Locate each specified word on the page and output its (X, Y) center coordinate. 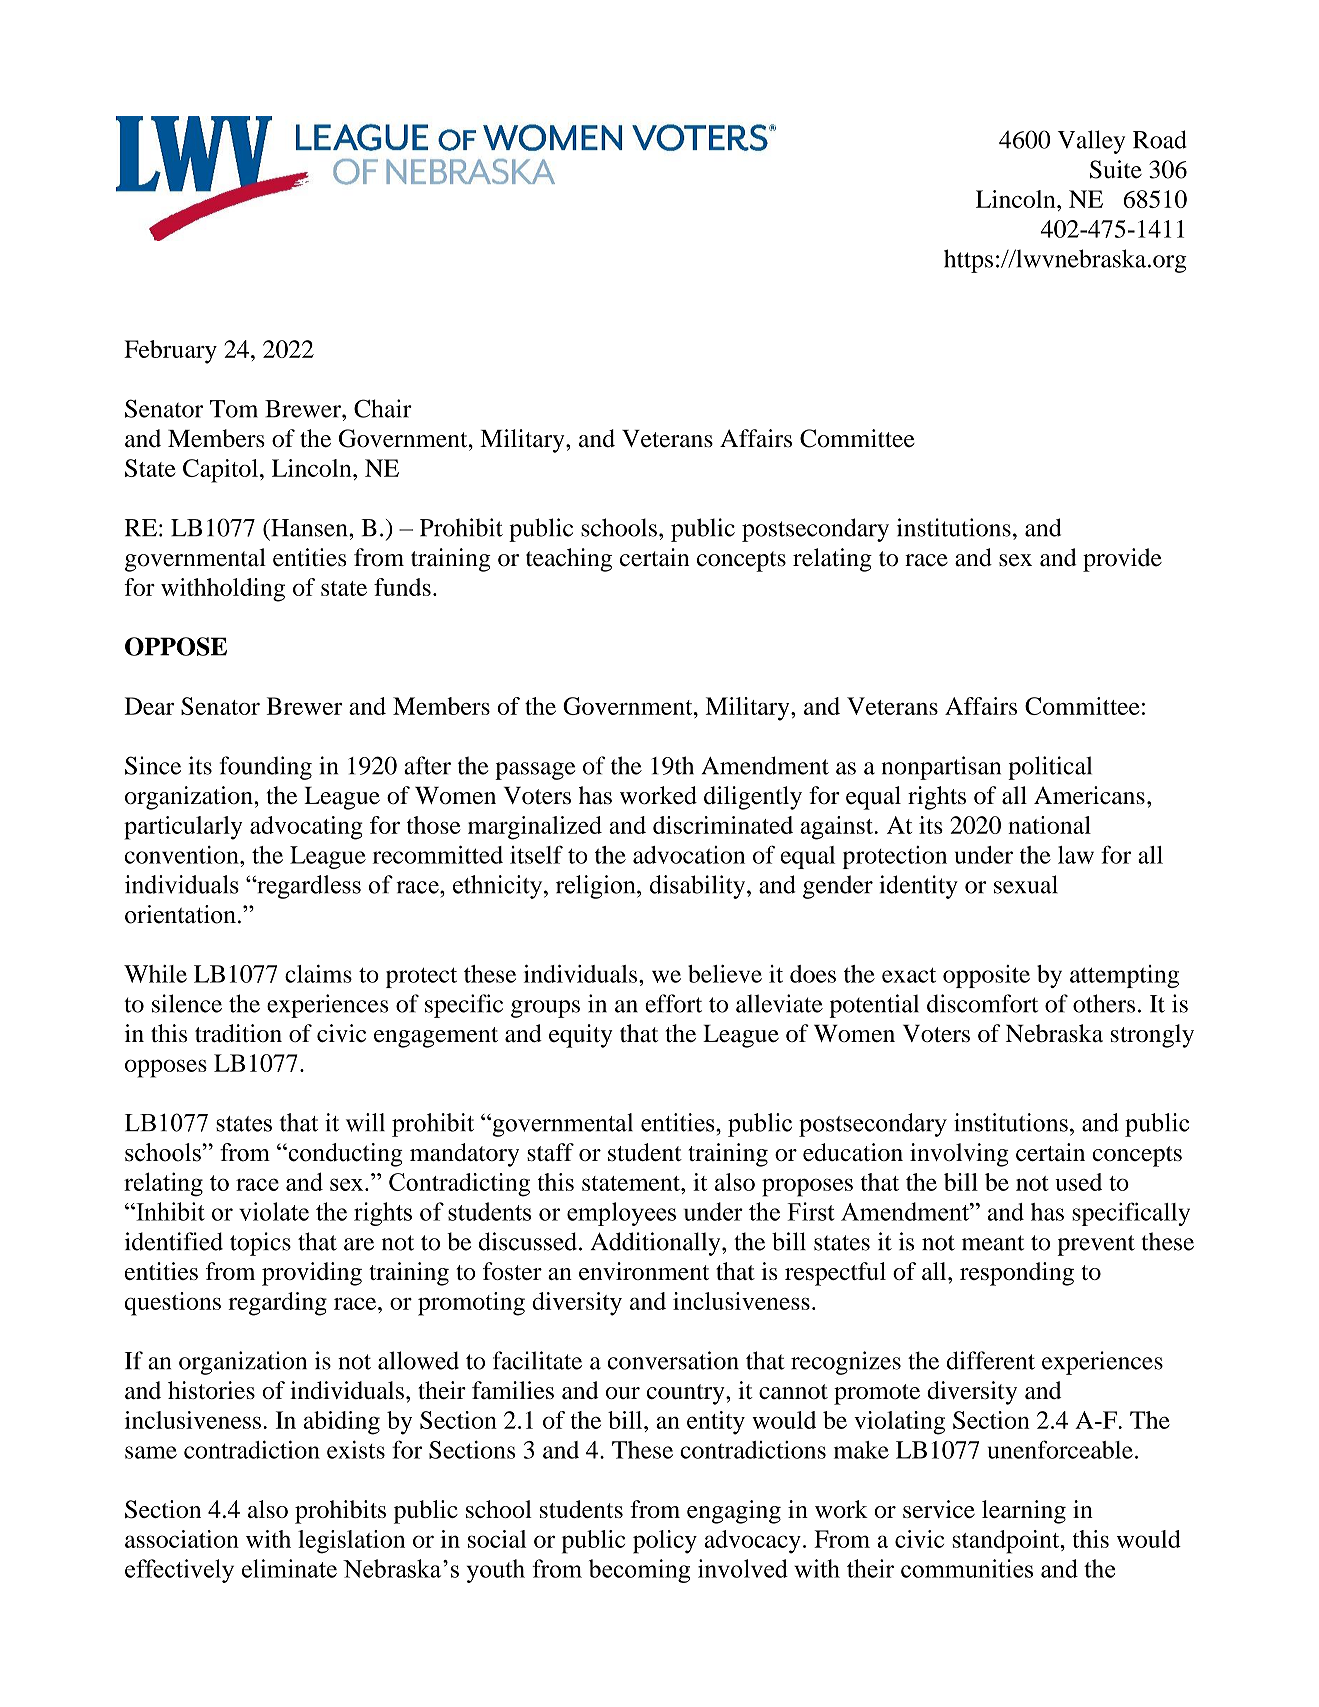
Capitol (220, 471)
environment (644, 1271)
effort (673, 1003)
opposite (986, 976)
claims (318, 974)
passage (535, 771)
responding (1017, 1274)
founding (266, 768)
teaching (569, 560)
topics (260, 1244)
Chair (383, 408)
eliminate (289, 1568)
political (1050, 768)
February (170, 352)
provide (1122, 560)
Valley (1091, 142)
